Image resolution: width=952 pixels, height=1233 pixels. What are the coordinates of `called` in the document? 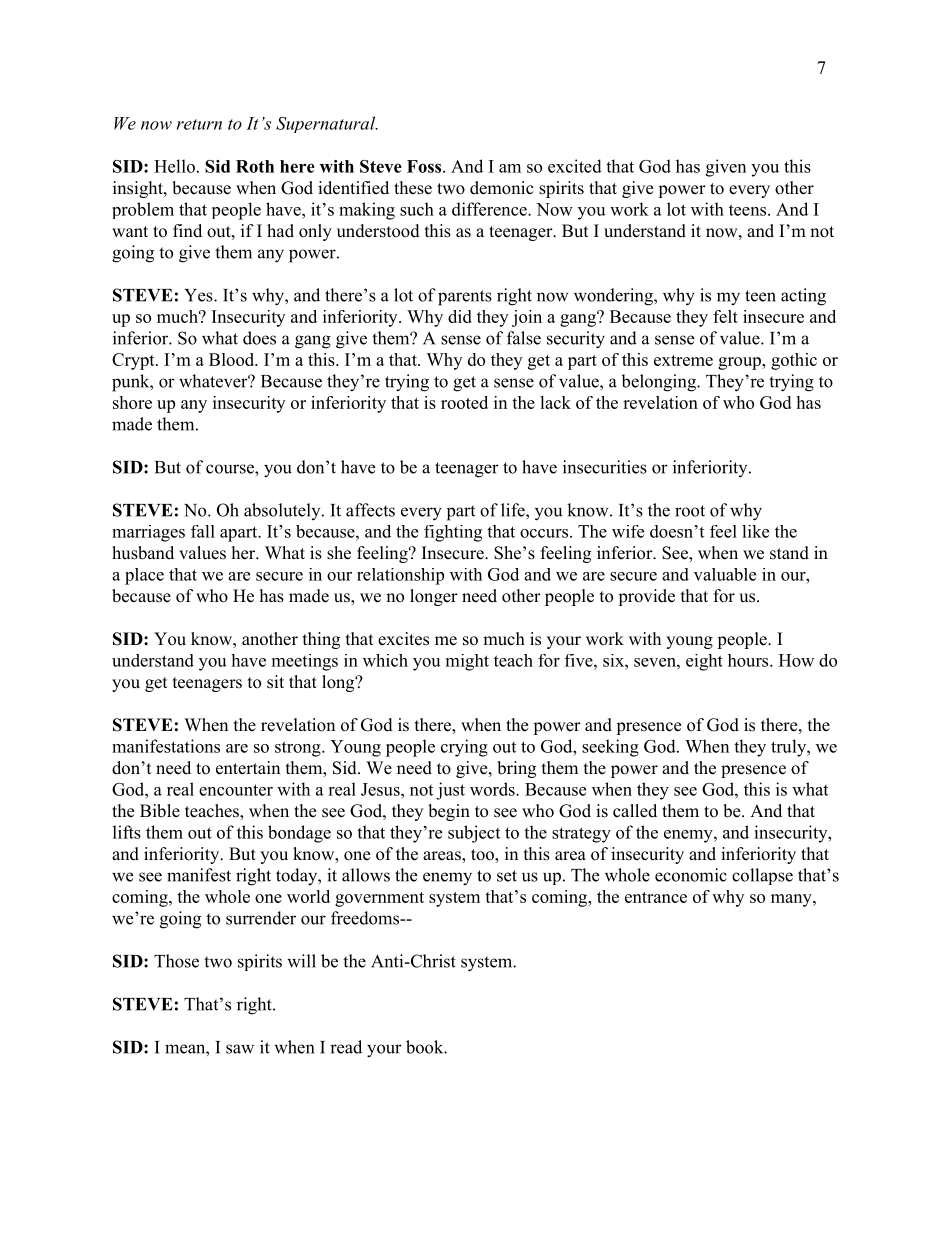 It's located at (635, 811).
